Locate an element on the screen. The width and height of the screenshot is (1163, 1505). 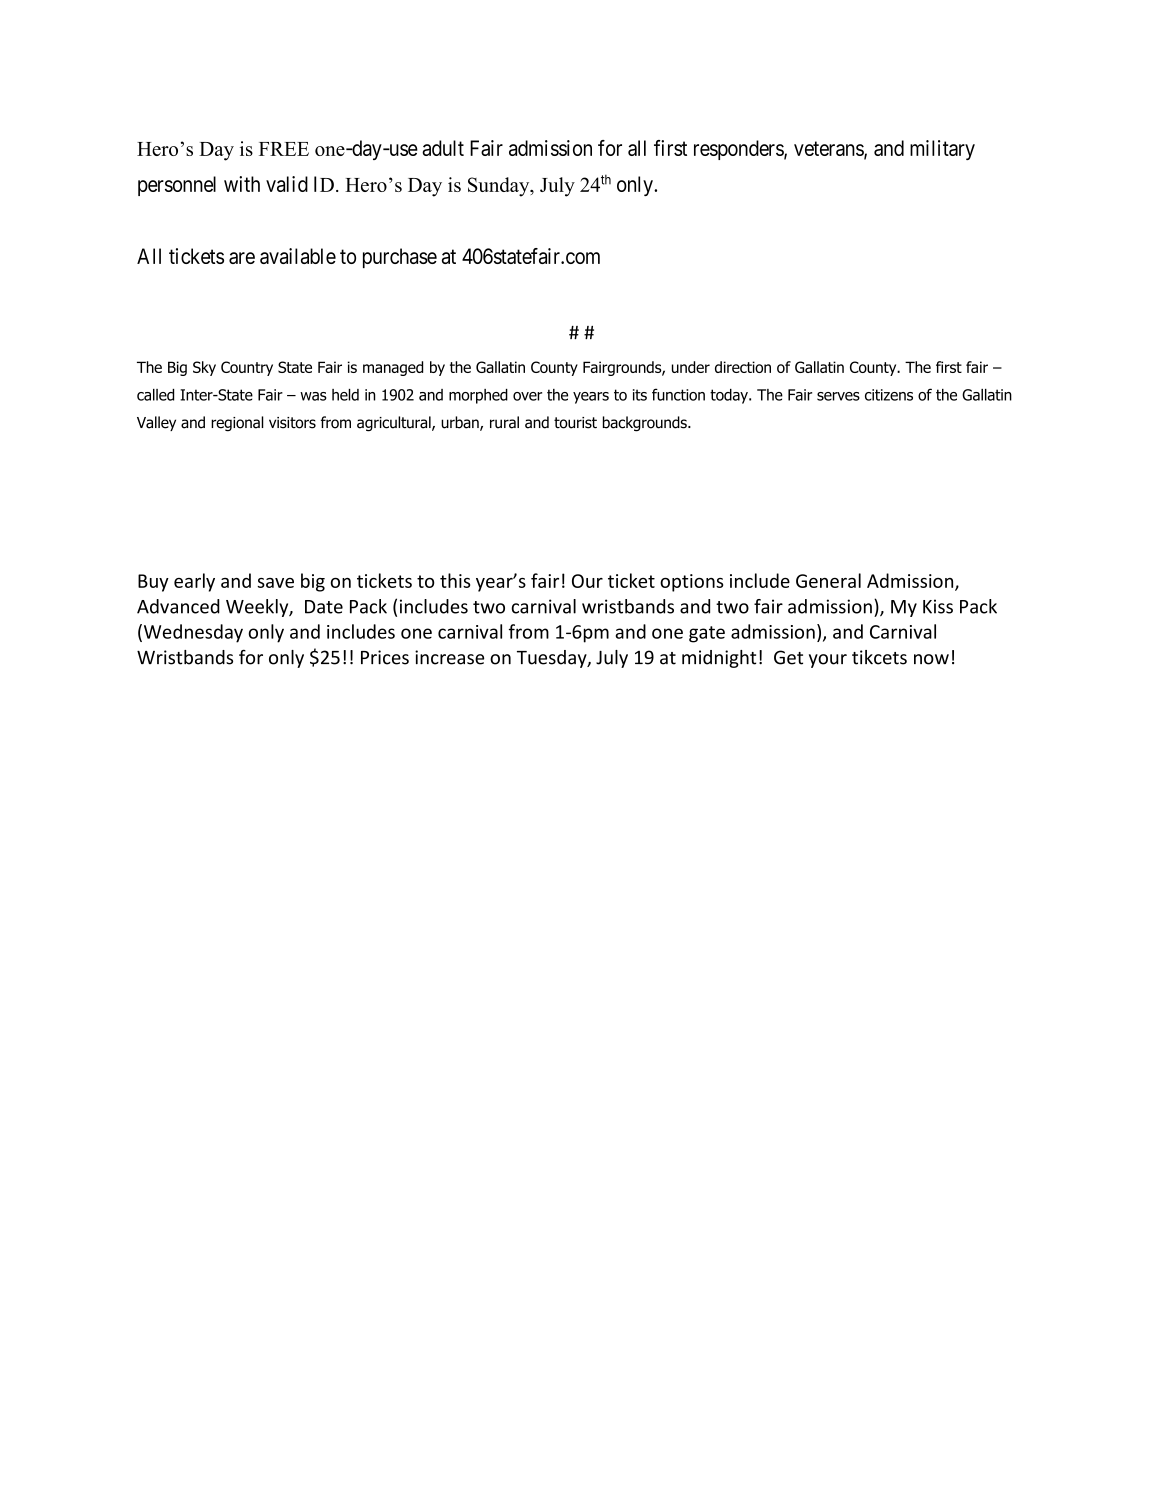
are is located at coordinates (242, 258).
